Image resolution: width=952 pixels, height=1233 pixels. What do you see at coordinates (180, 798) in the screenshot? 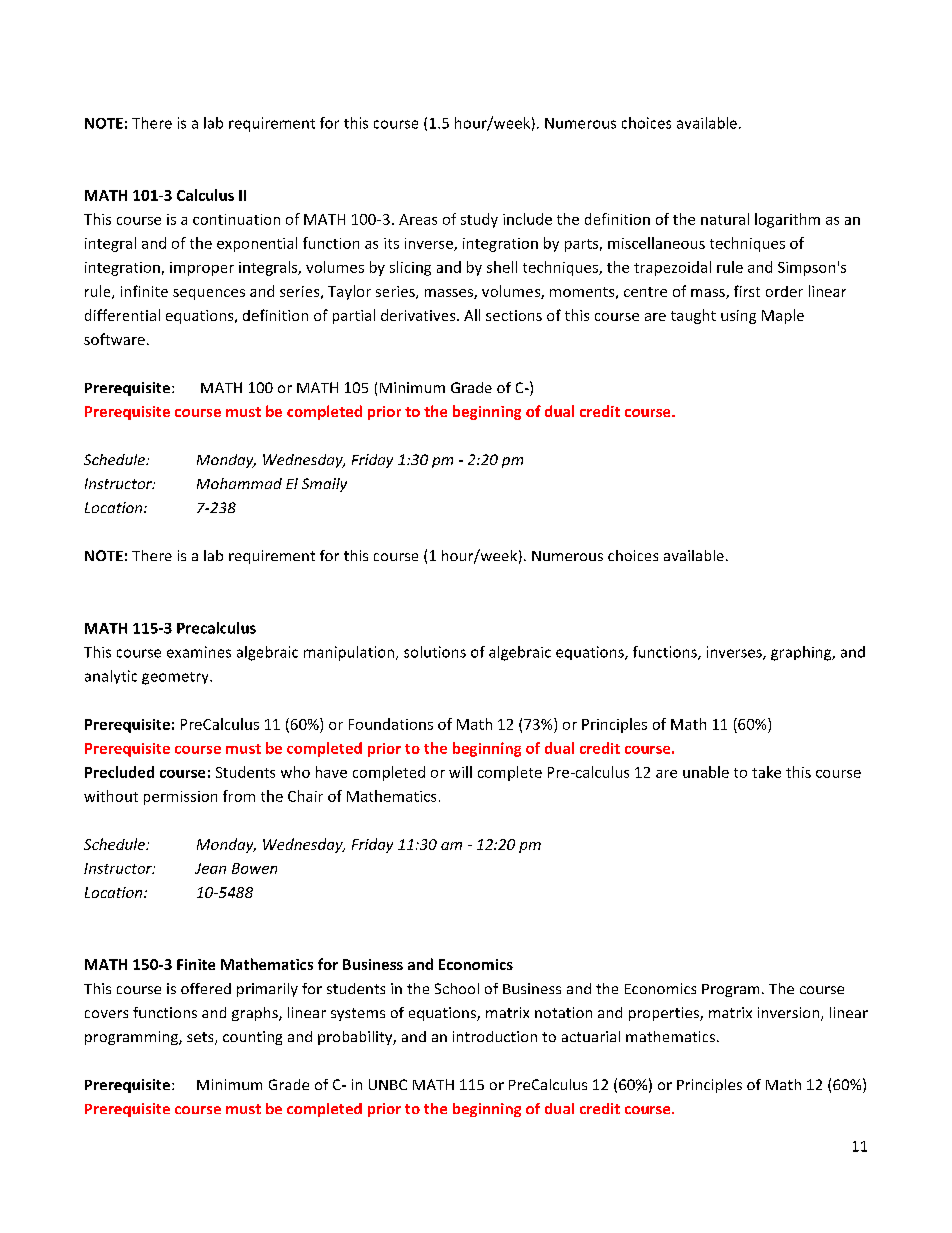
I see `permission` at bounding box center [180, 798].
